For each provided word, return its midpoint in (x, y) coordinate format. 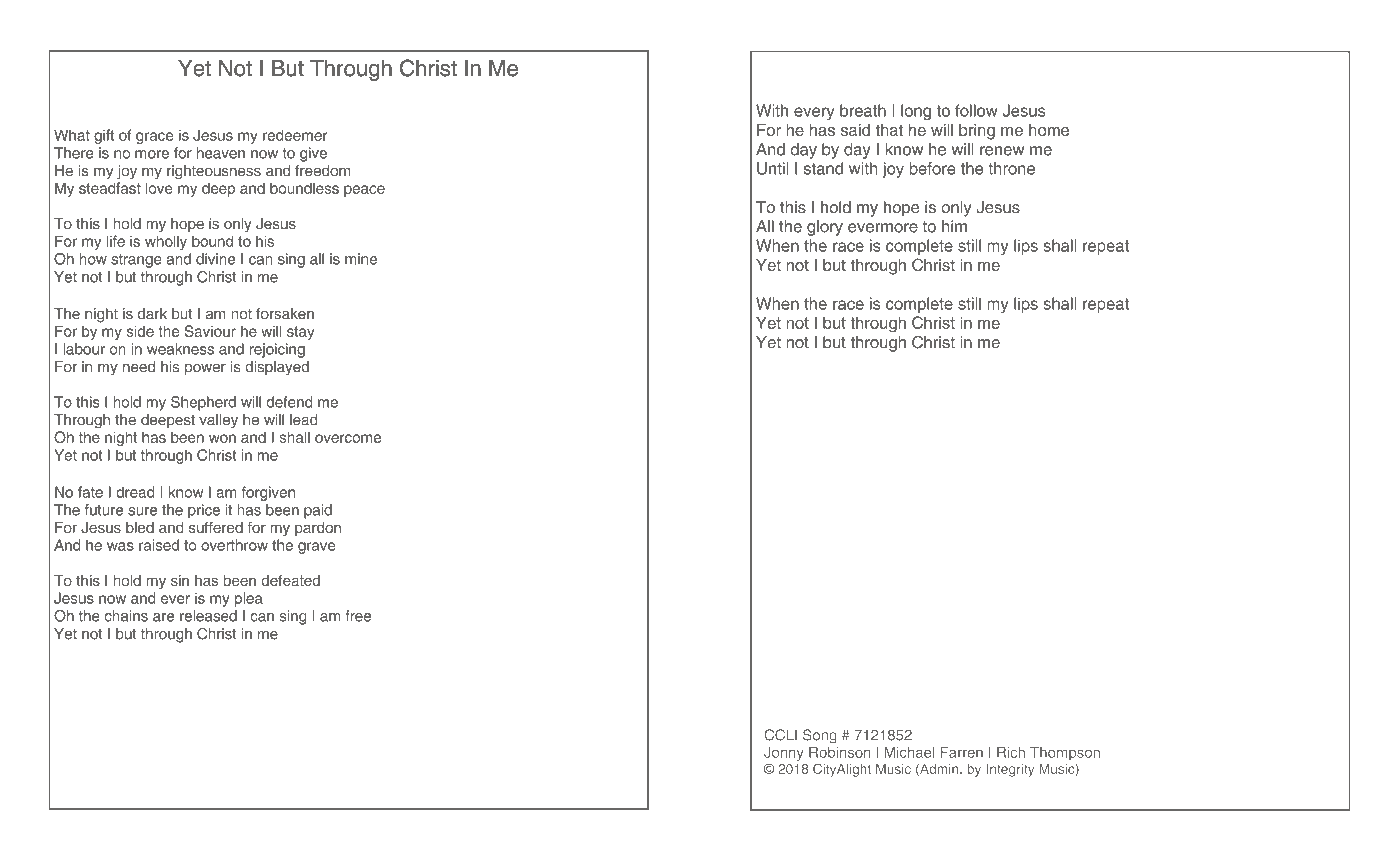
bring (977, 132)
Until (772, 168)
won (222, 438)
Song (820, 736)
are (163, 617)
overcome (348, 438)
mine (361, 259)
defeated (291, 580)
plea (249, 599)
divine (215, 259)
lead (303, 420)
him (954, 226)
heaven (221, 153)
